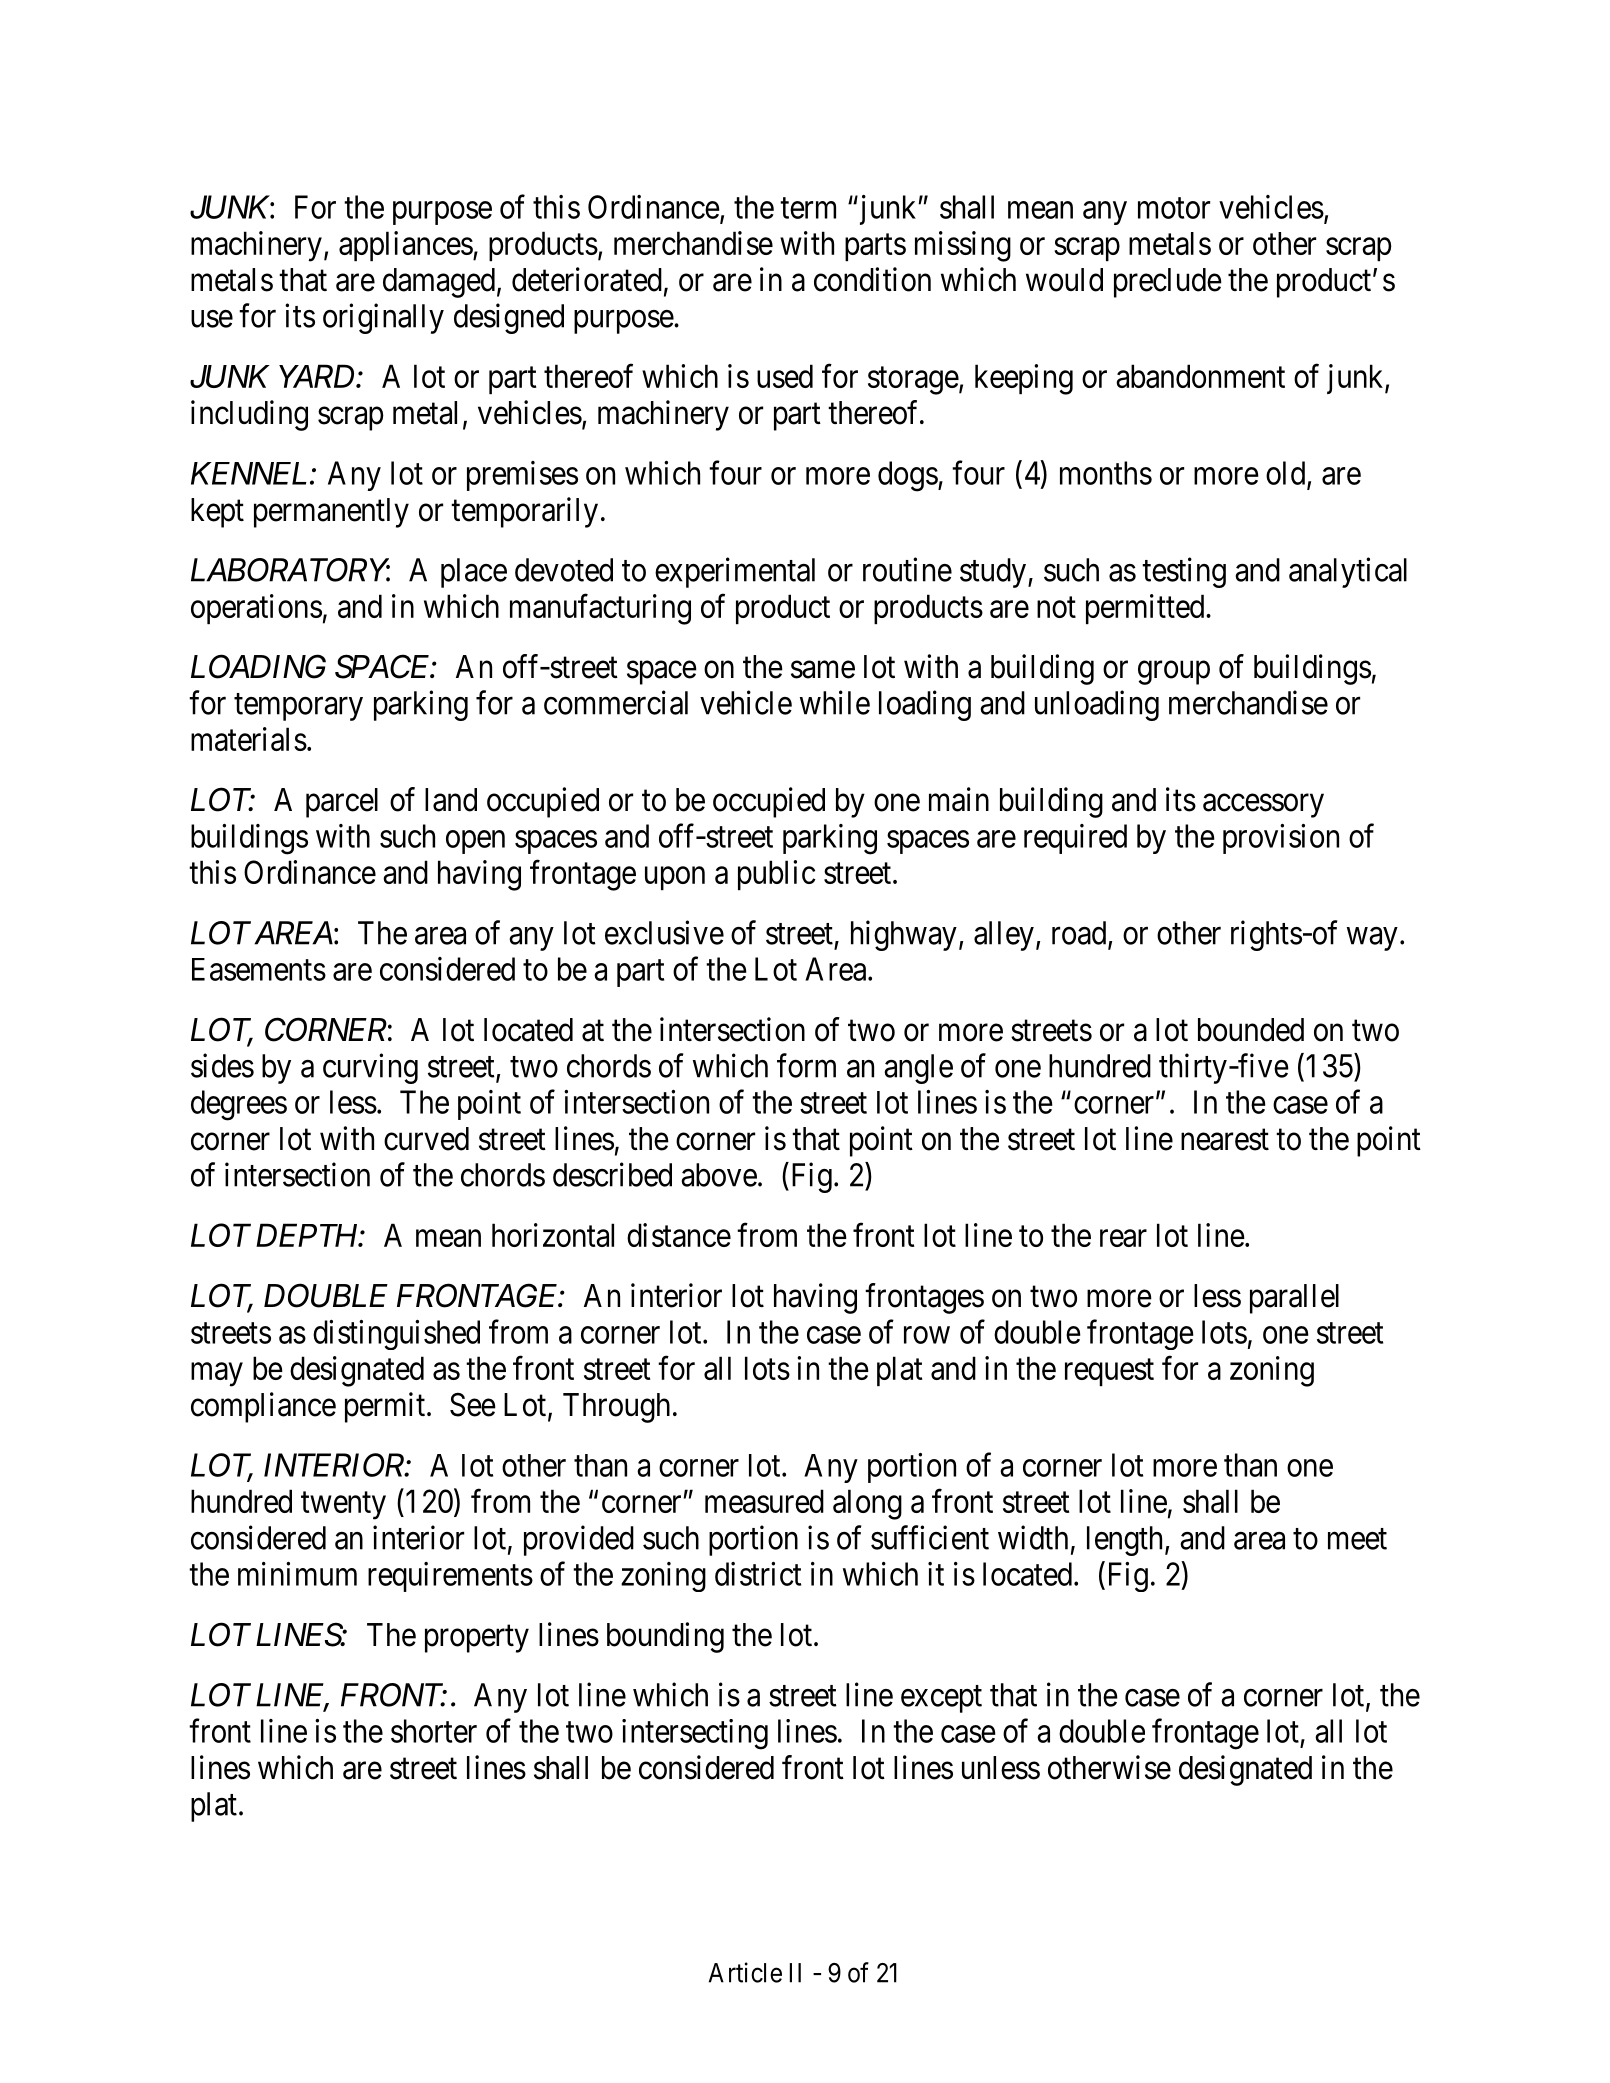  What do you see at coordinates (370, 1068) in the image?
I see `curving` at bounding box center [370, 1068].
